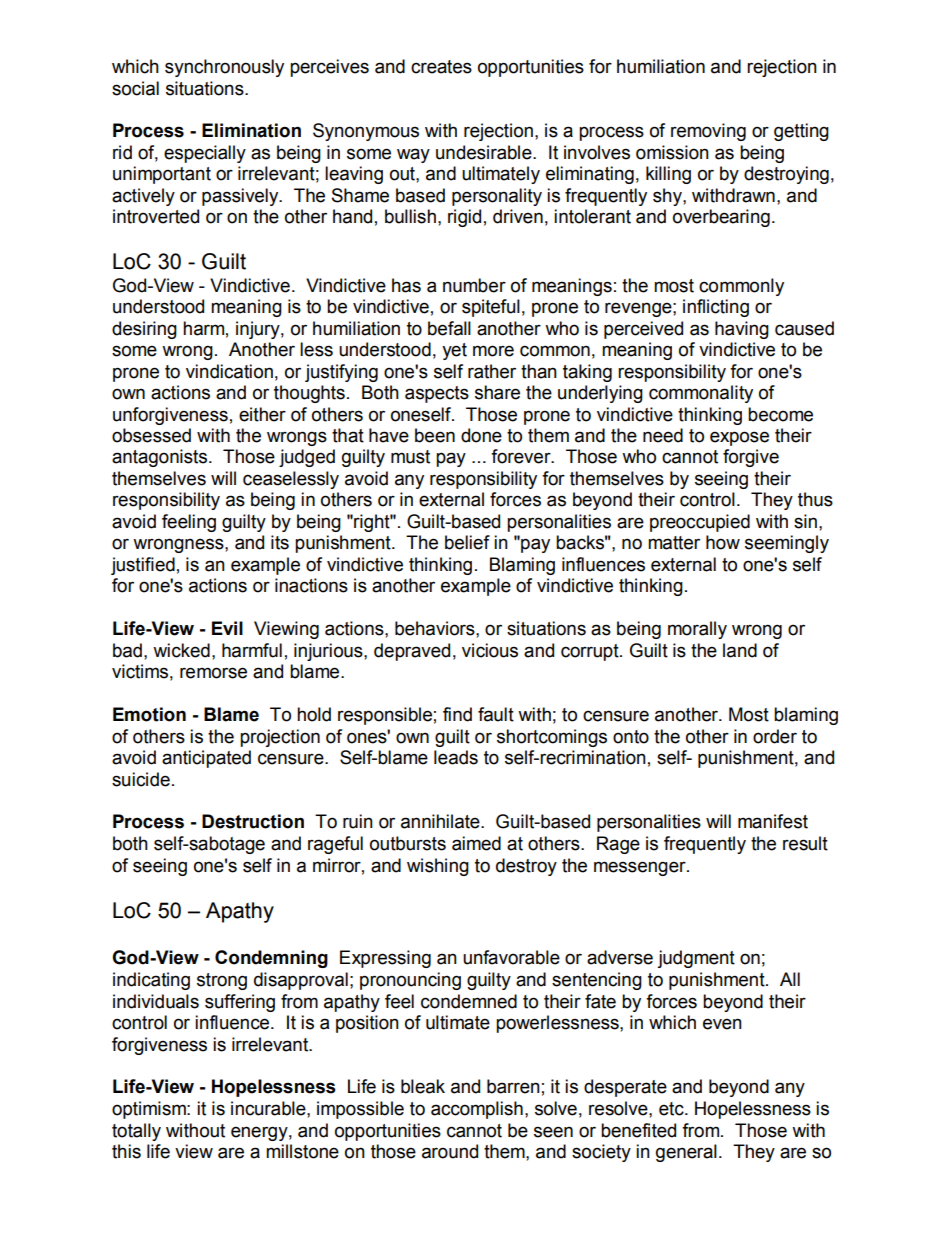 The width and height of the screenshot is (952, 1233). I want to click on synchronously, so click(224, 68).
